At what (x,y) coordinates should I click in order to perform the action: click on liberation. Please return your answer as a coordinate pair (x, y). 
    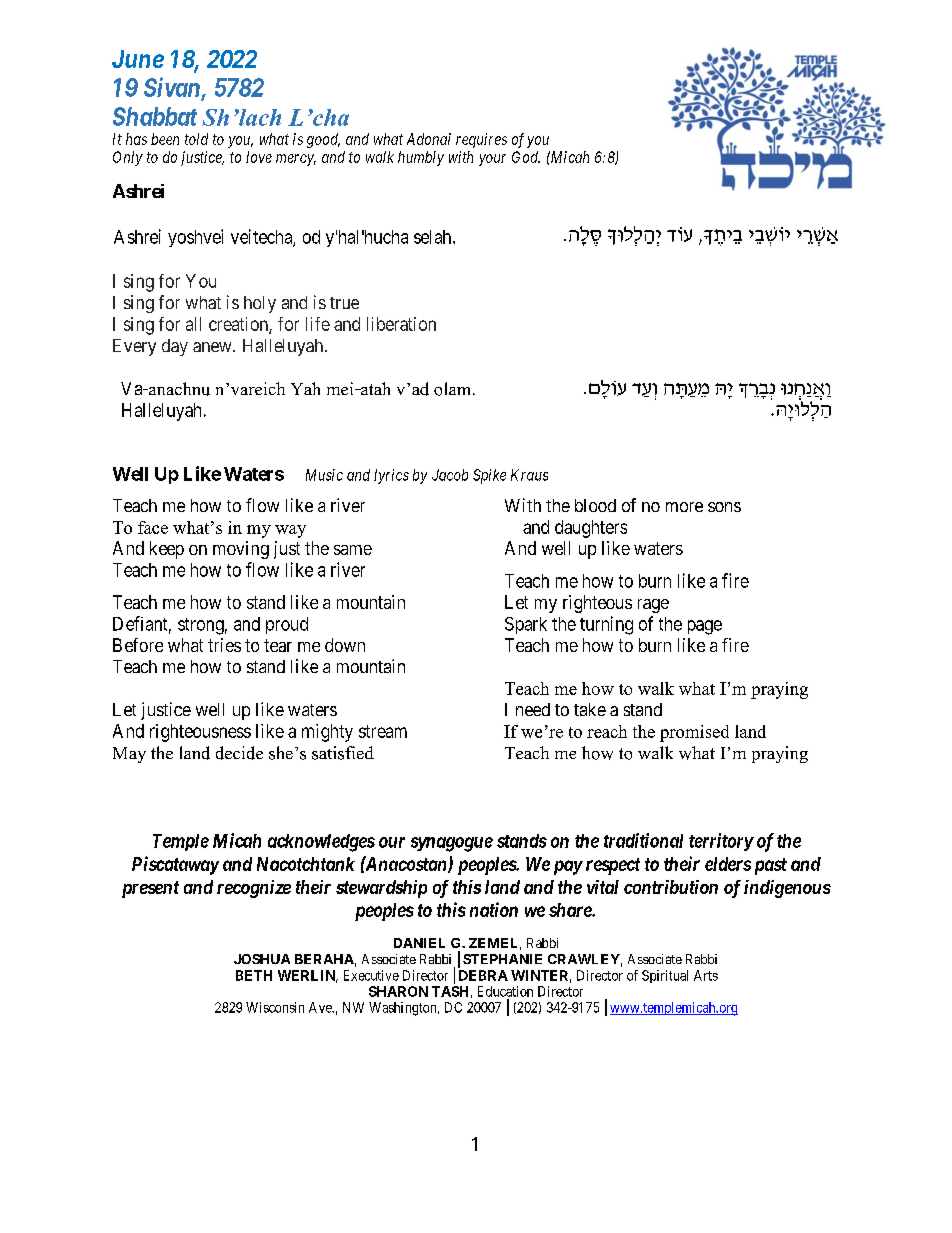
    Looking at the image, I should click on (401, 324).
